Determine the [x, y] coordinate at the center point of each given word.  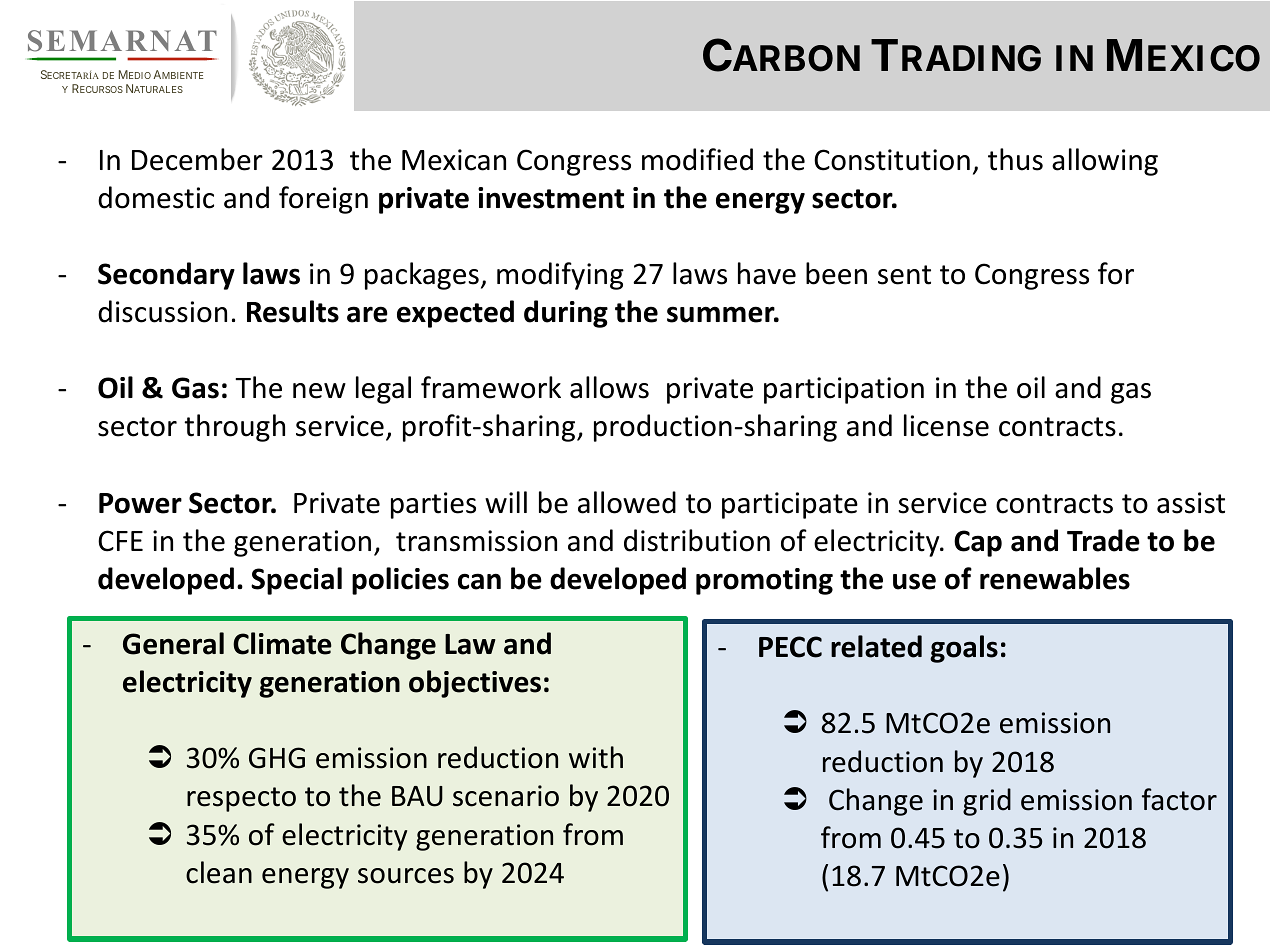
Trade [1103, 540]
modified [697, 159]
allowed [627, 502]
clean [219, 872]
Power [140, 503]
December [197, 159]
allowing [1105, 162]
